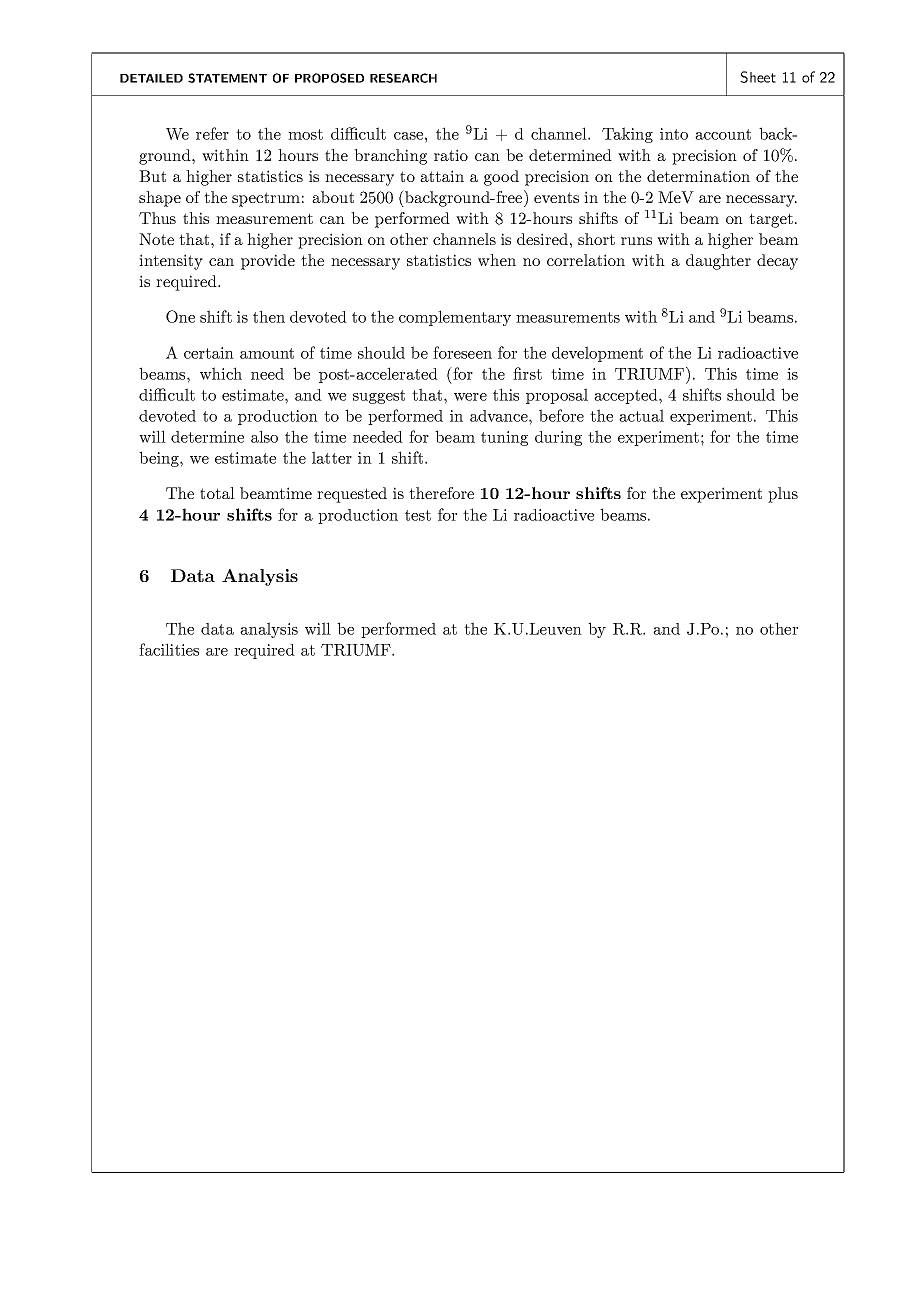  Describe the element at coordinates (783, 495) in the page. I see `plus` at that location.
